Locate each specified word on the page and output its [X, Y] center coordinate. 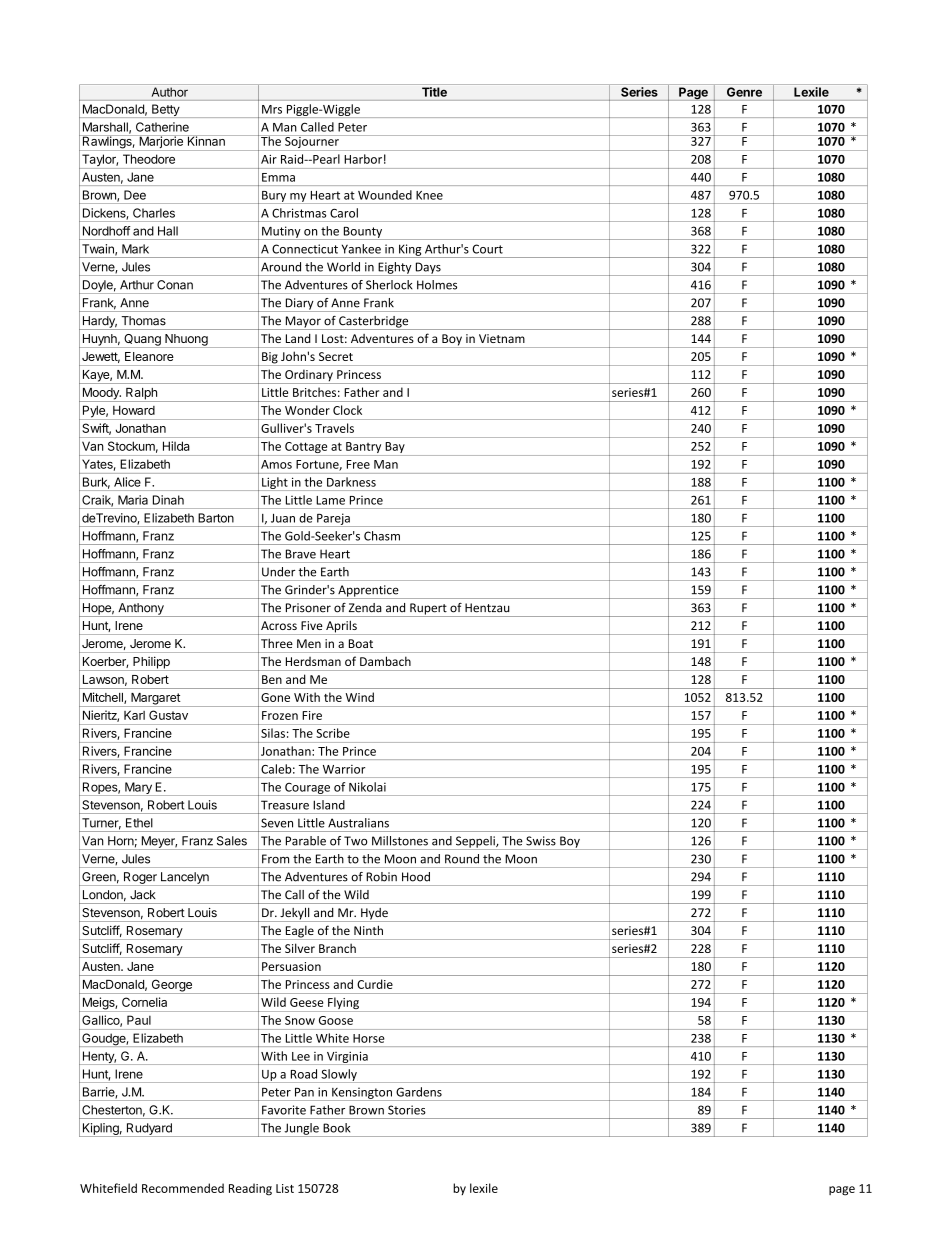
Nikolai [367, 787]
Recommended [183, 1188]
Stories [407, 1110]
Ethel [139, 823]
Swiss [541, 841]
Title [434, 92]
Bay [395, 449]
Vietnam [502, 338]
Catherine [162, 127]
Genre [744, 92]
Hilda [176, 446]
